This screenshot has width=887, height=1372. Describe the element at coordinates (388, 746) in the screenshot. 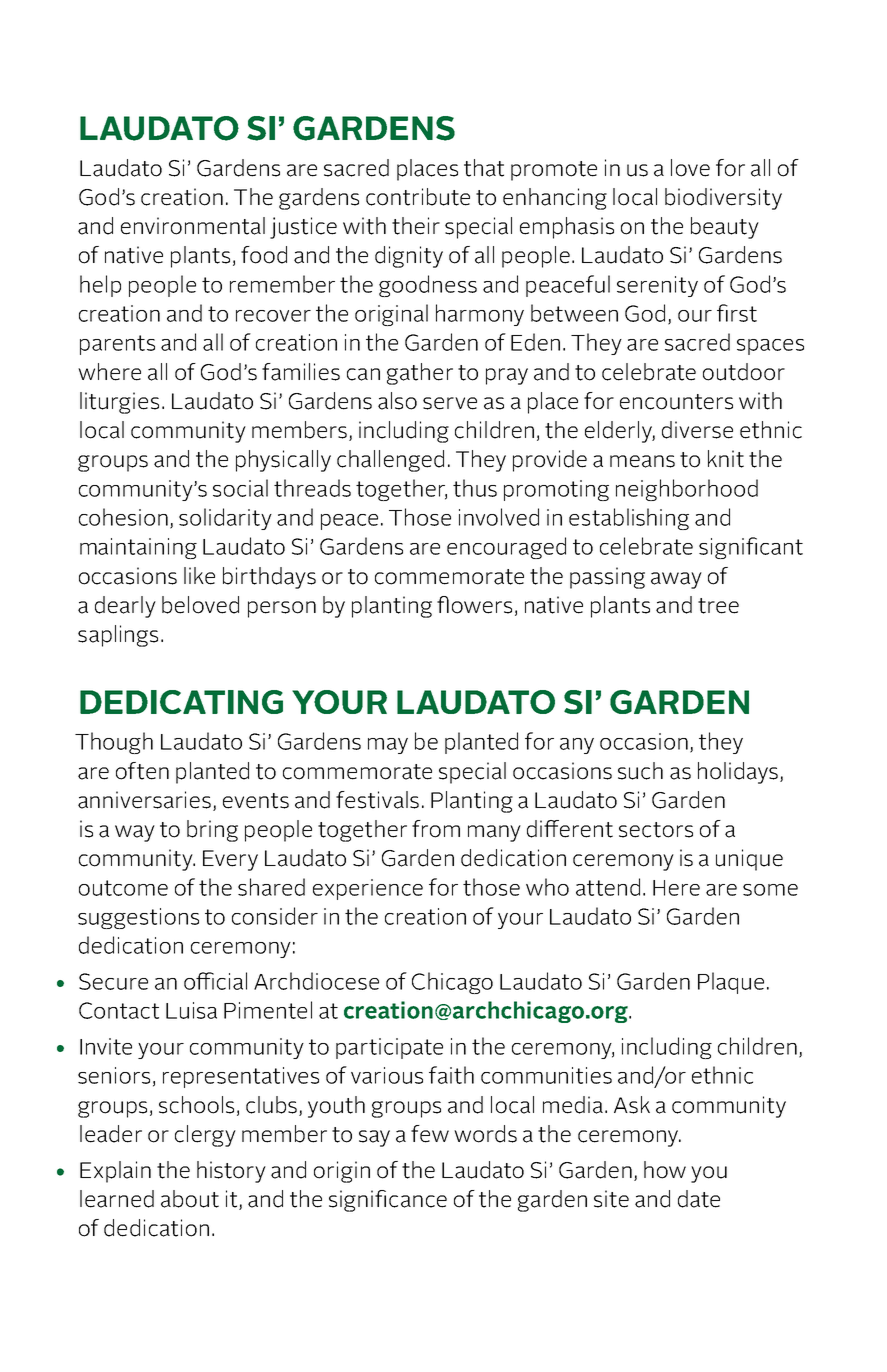

I see `may` at that location.
